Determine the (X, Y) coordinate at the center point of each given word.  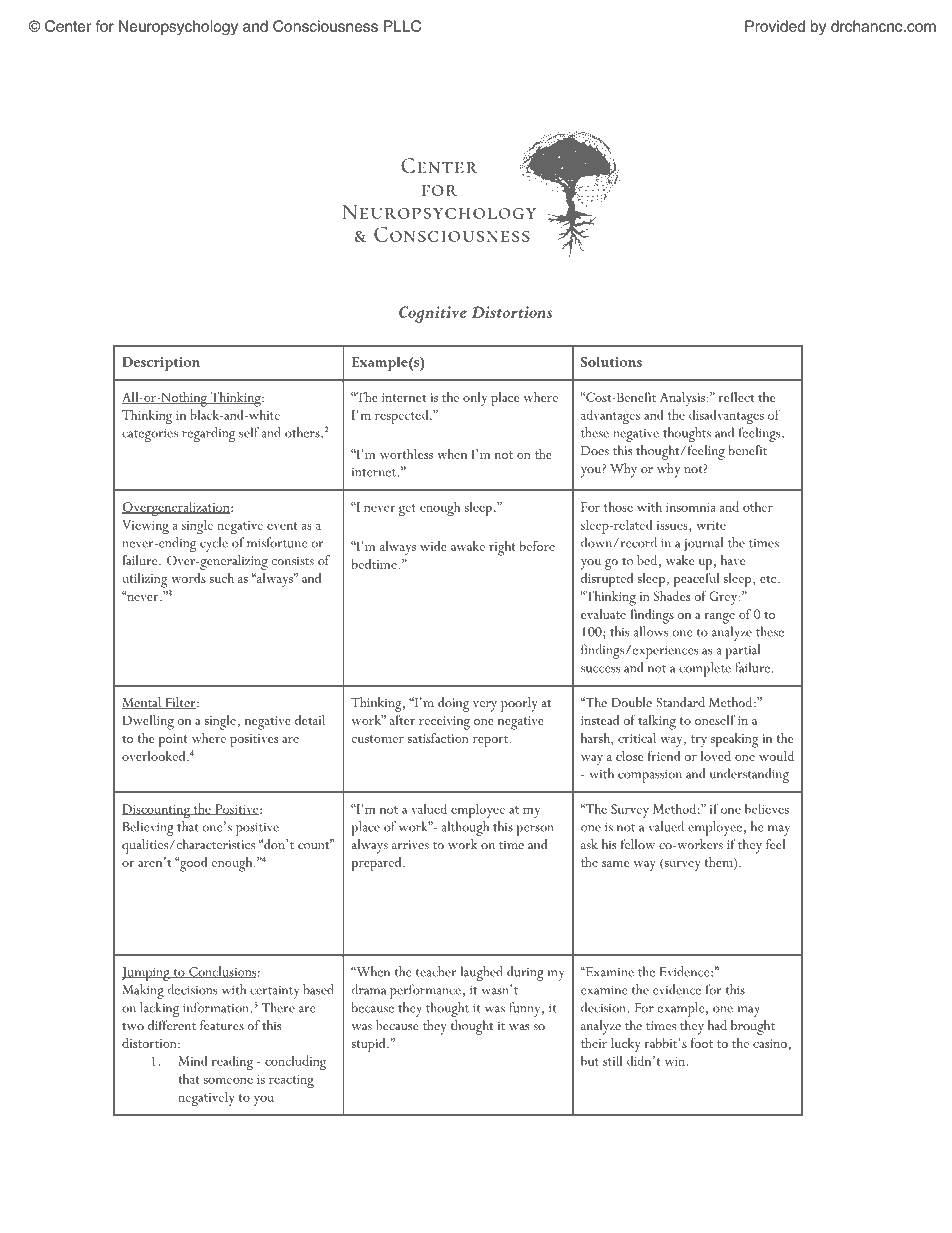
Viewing (145, 527)
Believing (148, 828)
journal (703, 544)
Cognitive (433, 314)
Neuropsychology (178, 27)
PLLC (402, 26)
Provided (775, 26)
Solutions (611, 361)
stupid (370, 1045)
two (133, 1026)
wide (433, 546)
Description (161, 364)
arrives (410, 844)
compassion (650, 776)
